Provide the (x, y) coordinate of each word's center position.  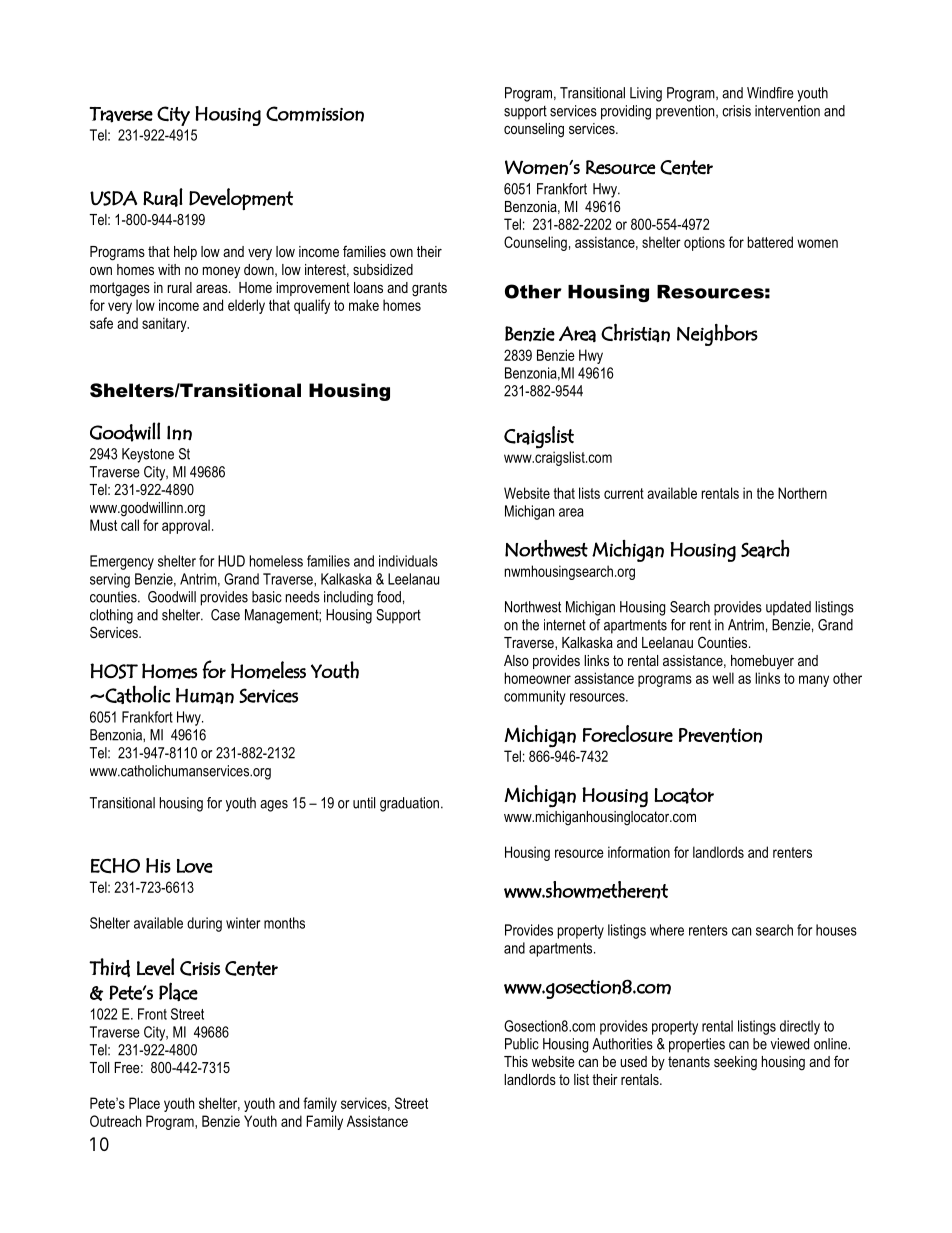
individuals (408, 561)
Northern (802, 493)
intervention (787, 111)
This (516, 1061)
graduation (409, 804)
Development (241, 199)
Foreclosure (628, 733)
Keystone (148, 455)
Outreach (115, 1121)
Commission (315, 114)
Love (195, 866)
